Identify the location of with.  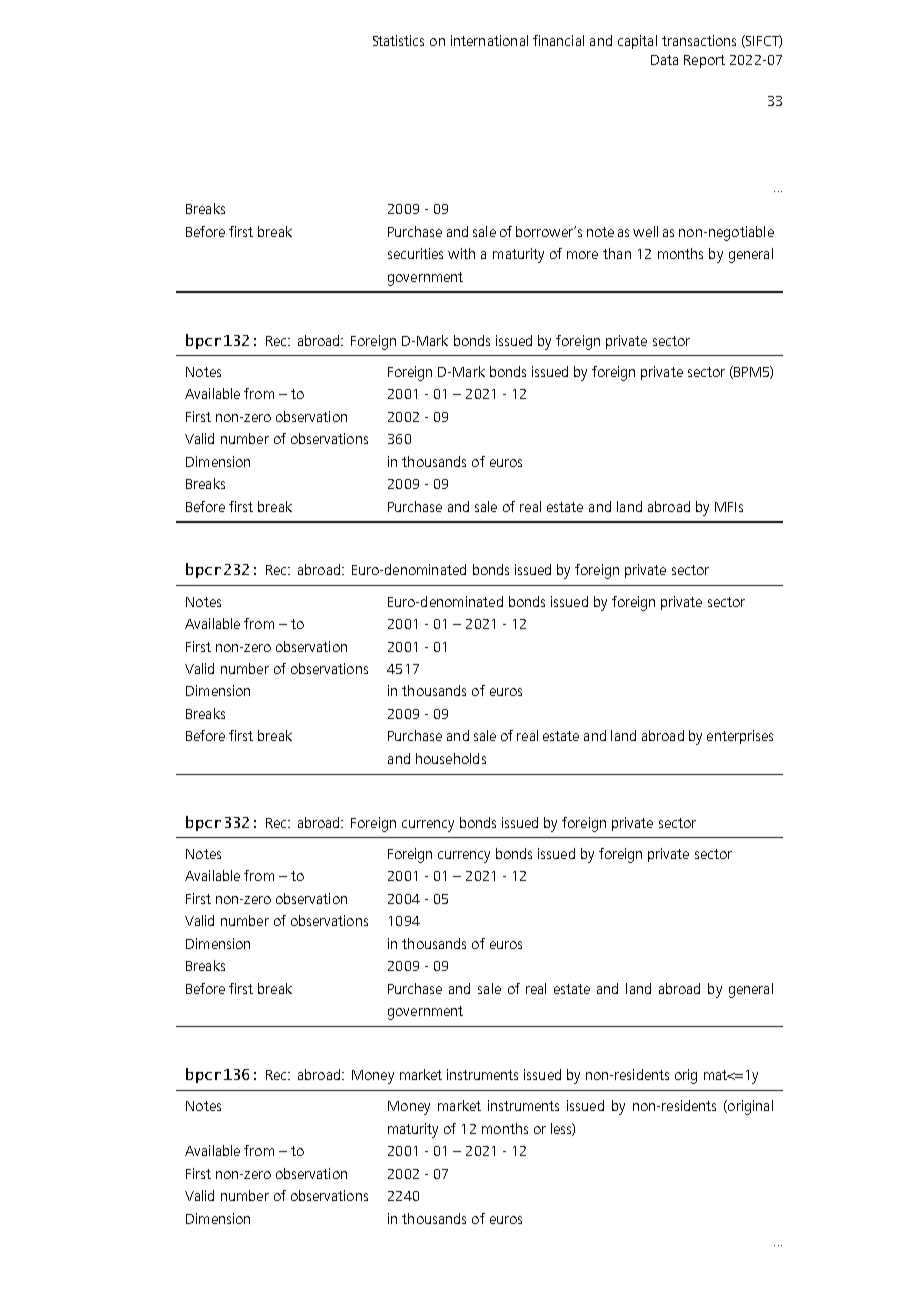
(461, 253).
